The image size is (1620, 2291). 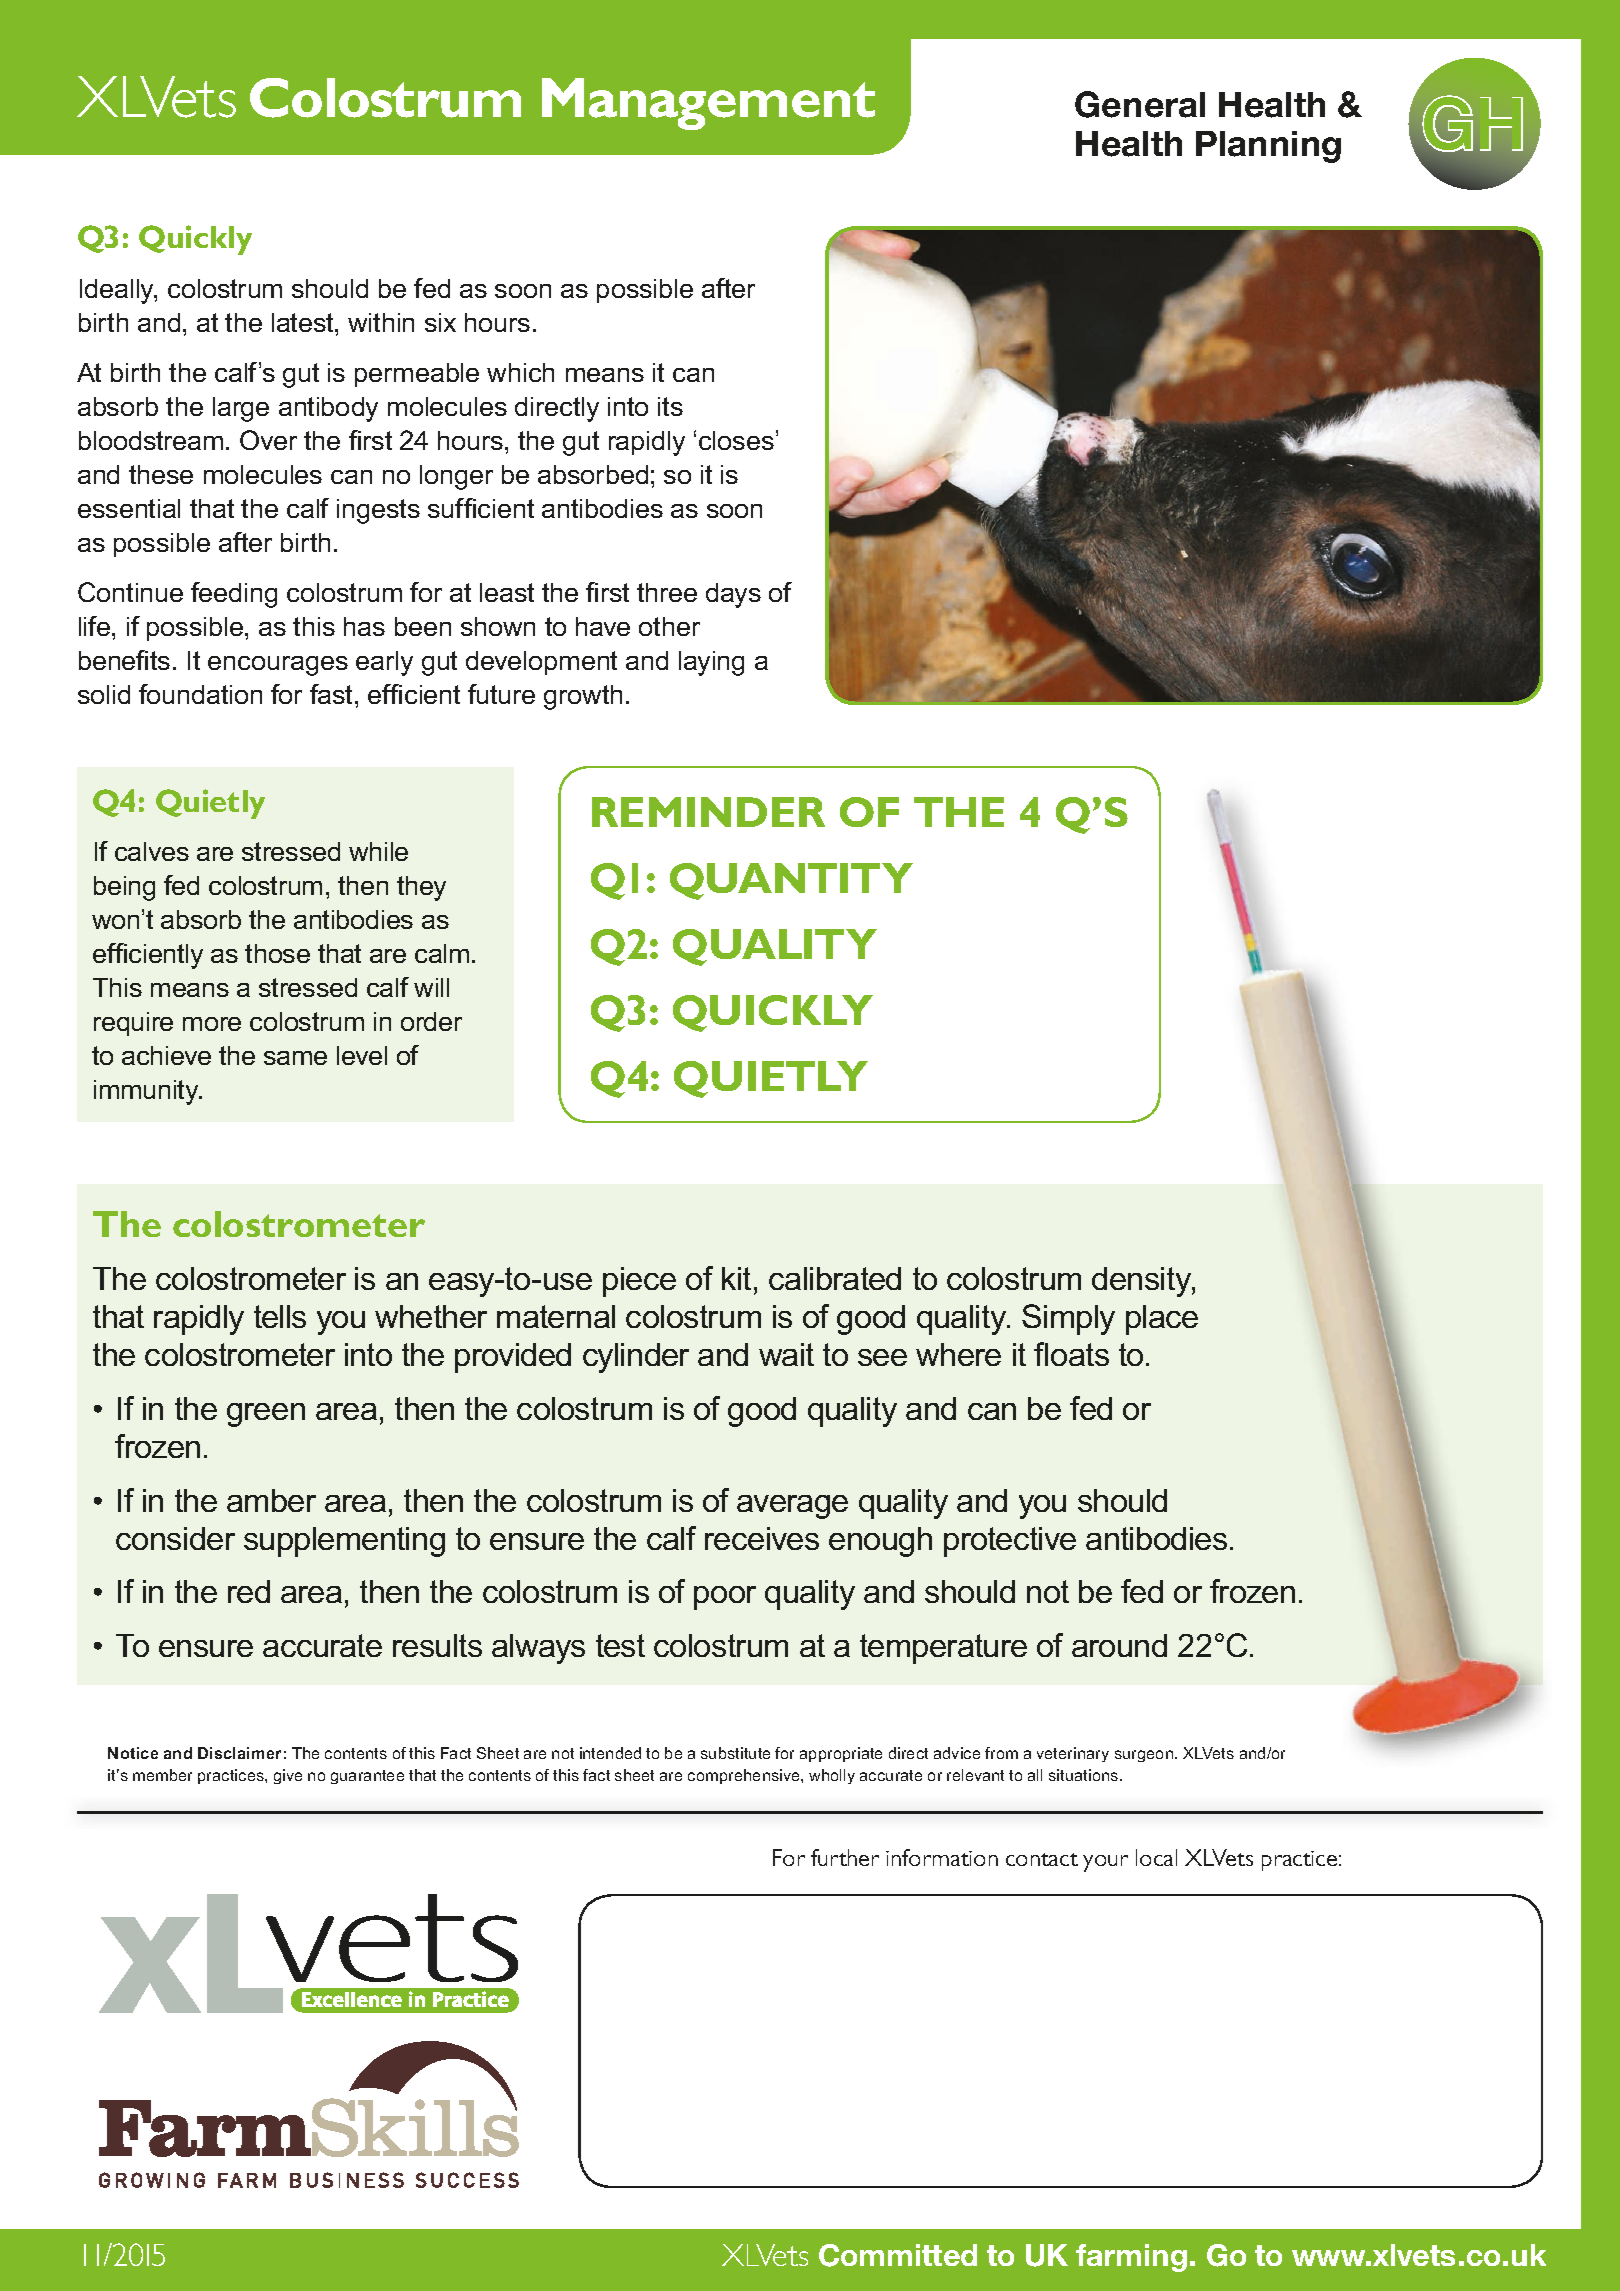 What do you see at coordinates (148, 1092) in the document?
I see `immunity` at bounding box center [148, 1092].
